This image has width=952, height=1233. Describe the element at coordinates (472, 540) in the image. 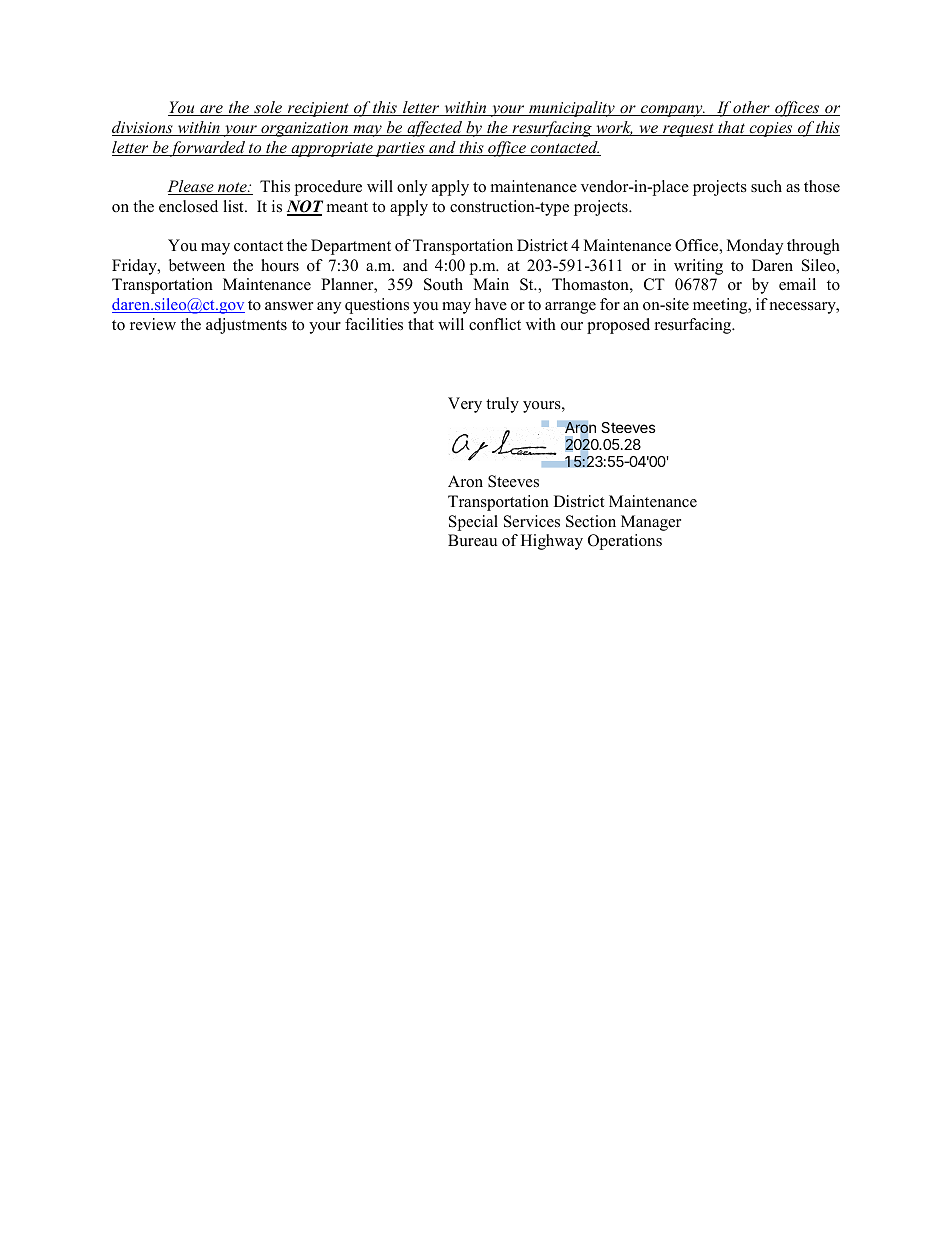

I see `Bureau` at that location.
